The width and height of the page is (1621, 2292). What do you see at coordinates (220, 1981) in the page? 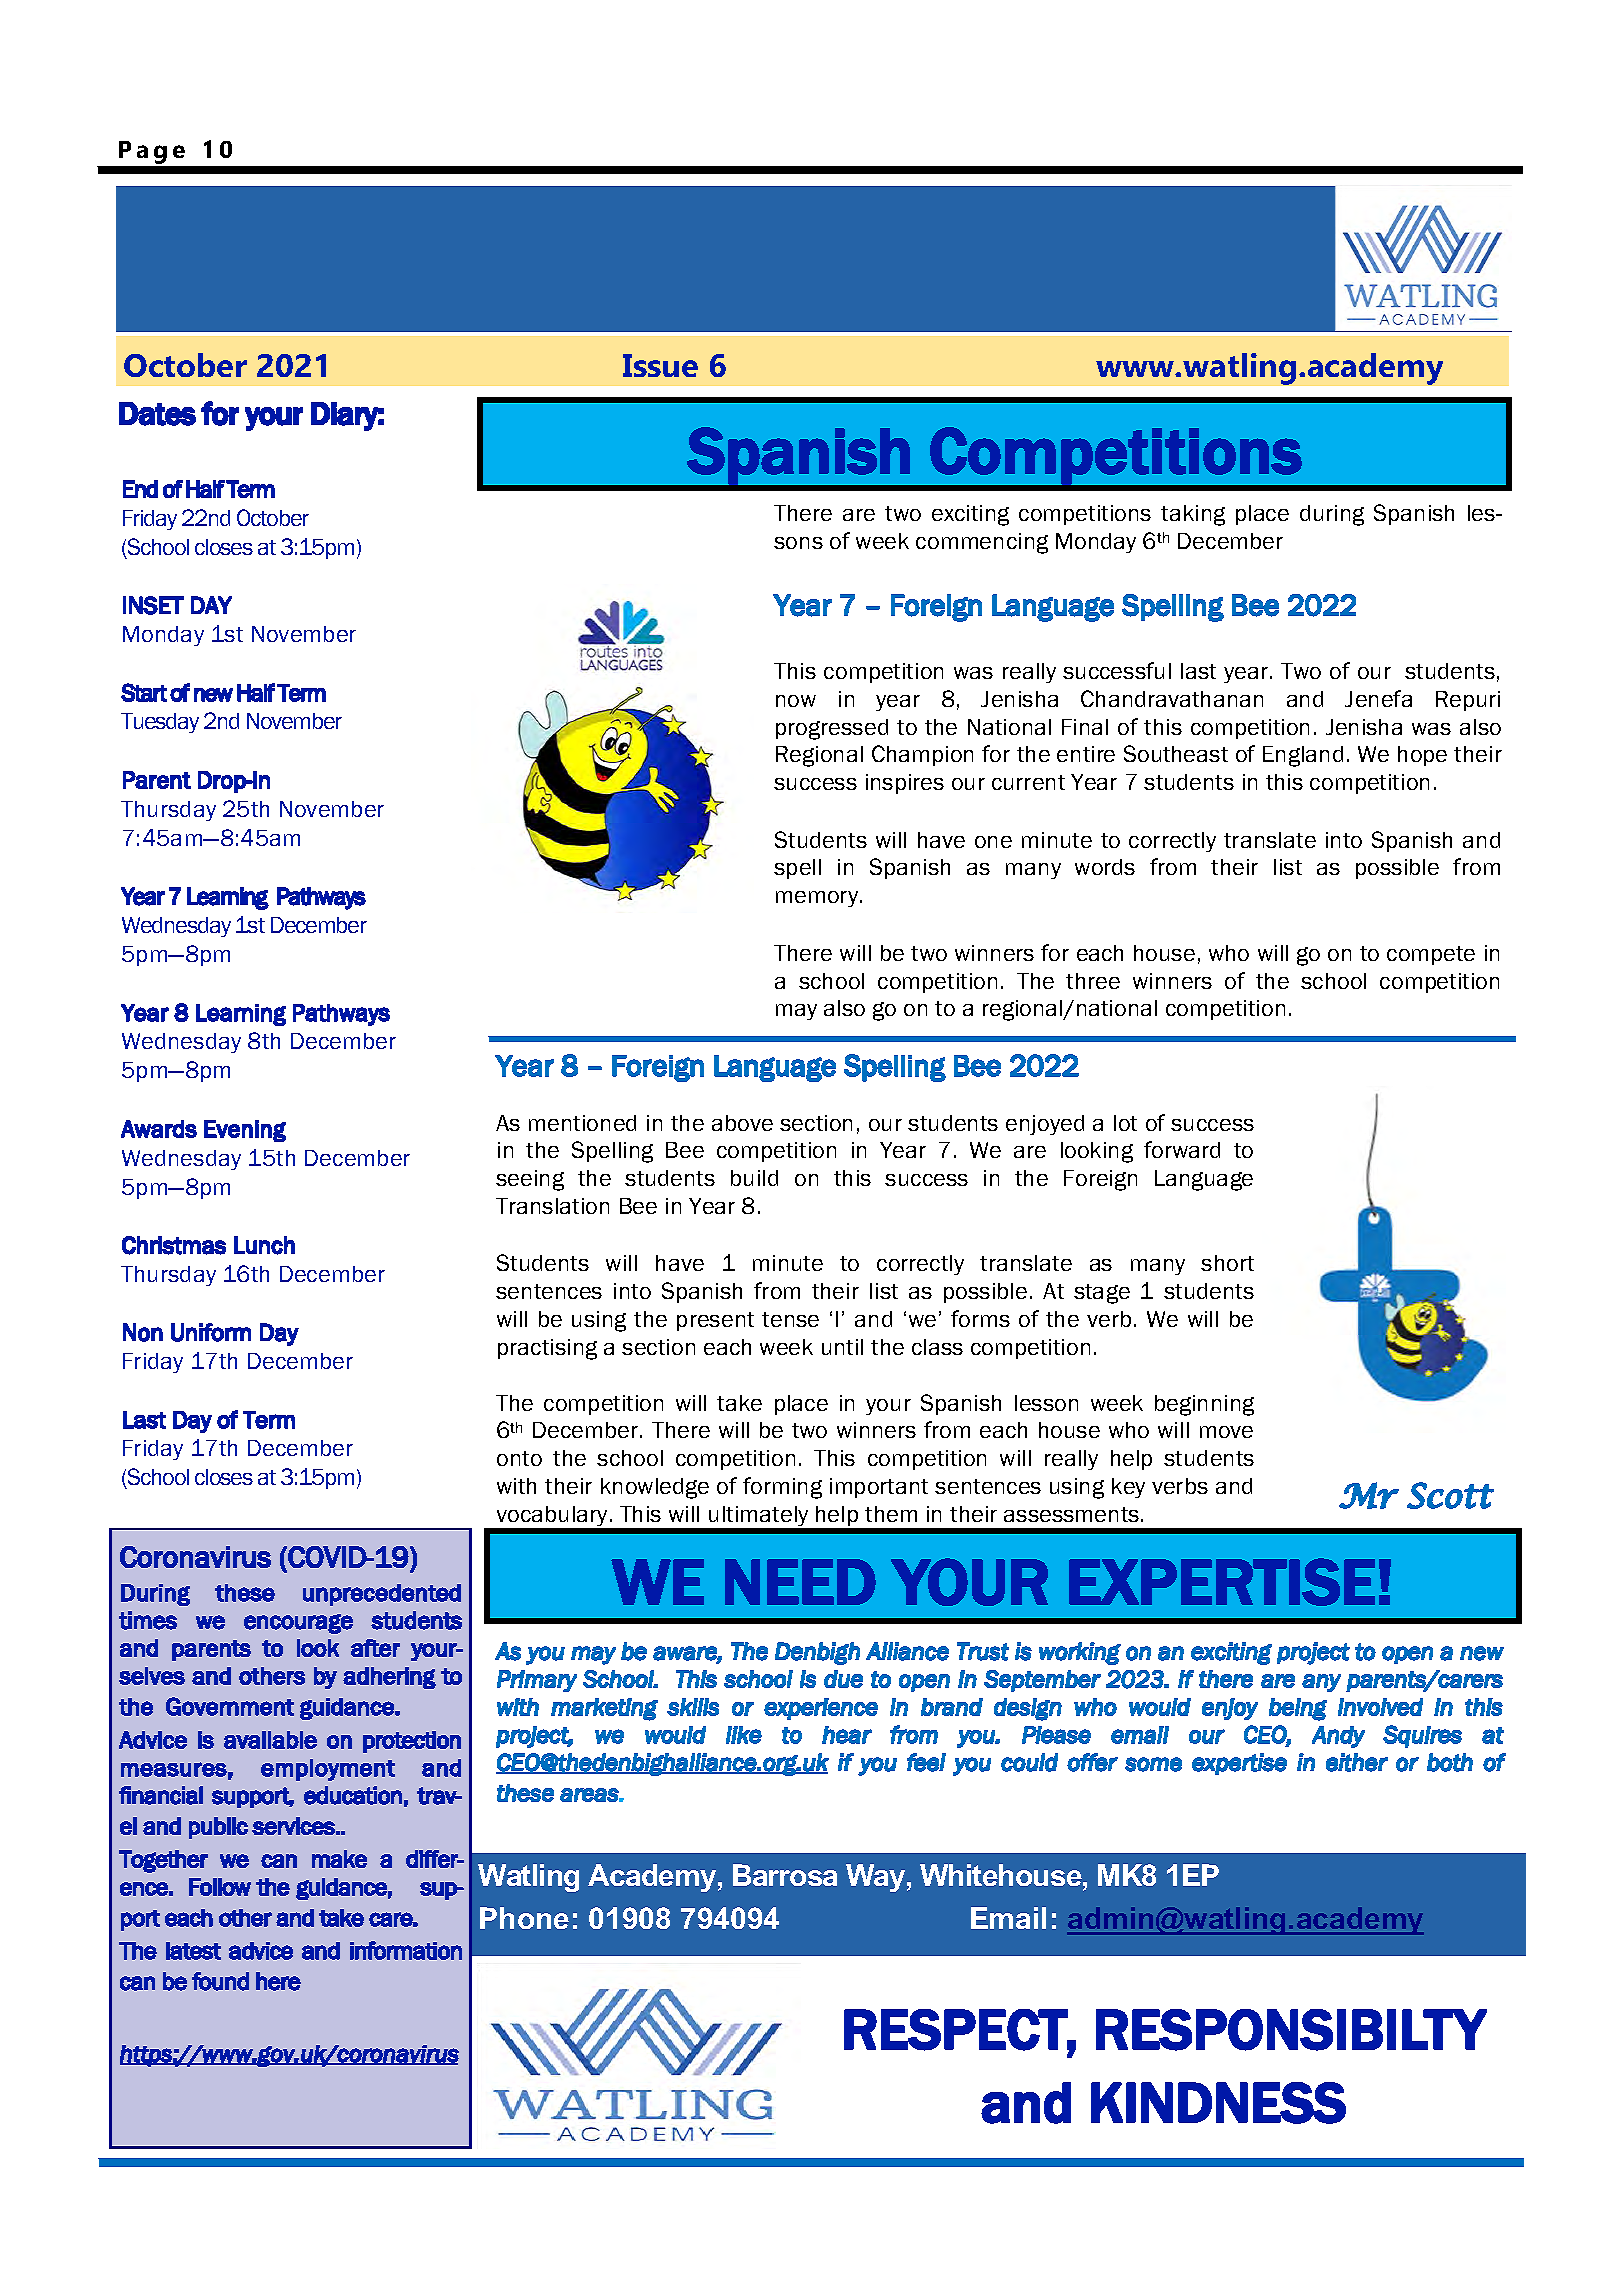
I see `found` at bounding box center [220, 1981].
